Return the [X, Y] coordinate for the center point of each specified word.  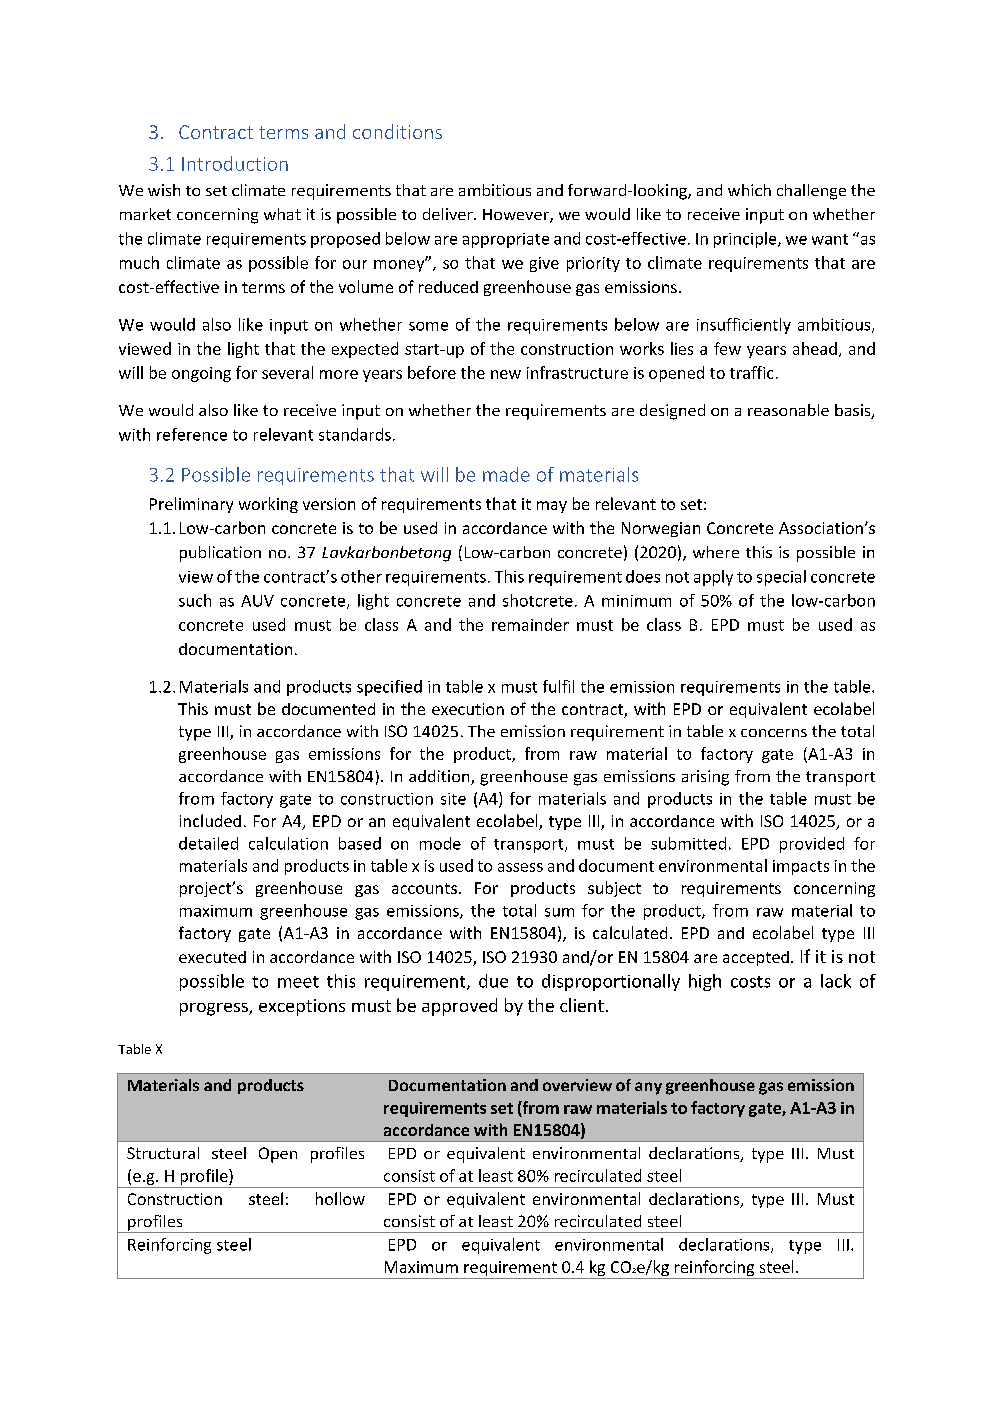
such [195, 600]
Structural [163, 1153]
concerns [774, 733]
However [517, 216]
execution [468, 709]
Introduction [235, 163]
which [749, 190]
